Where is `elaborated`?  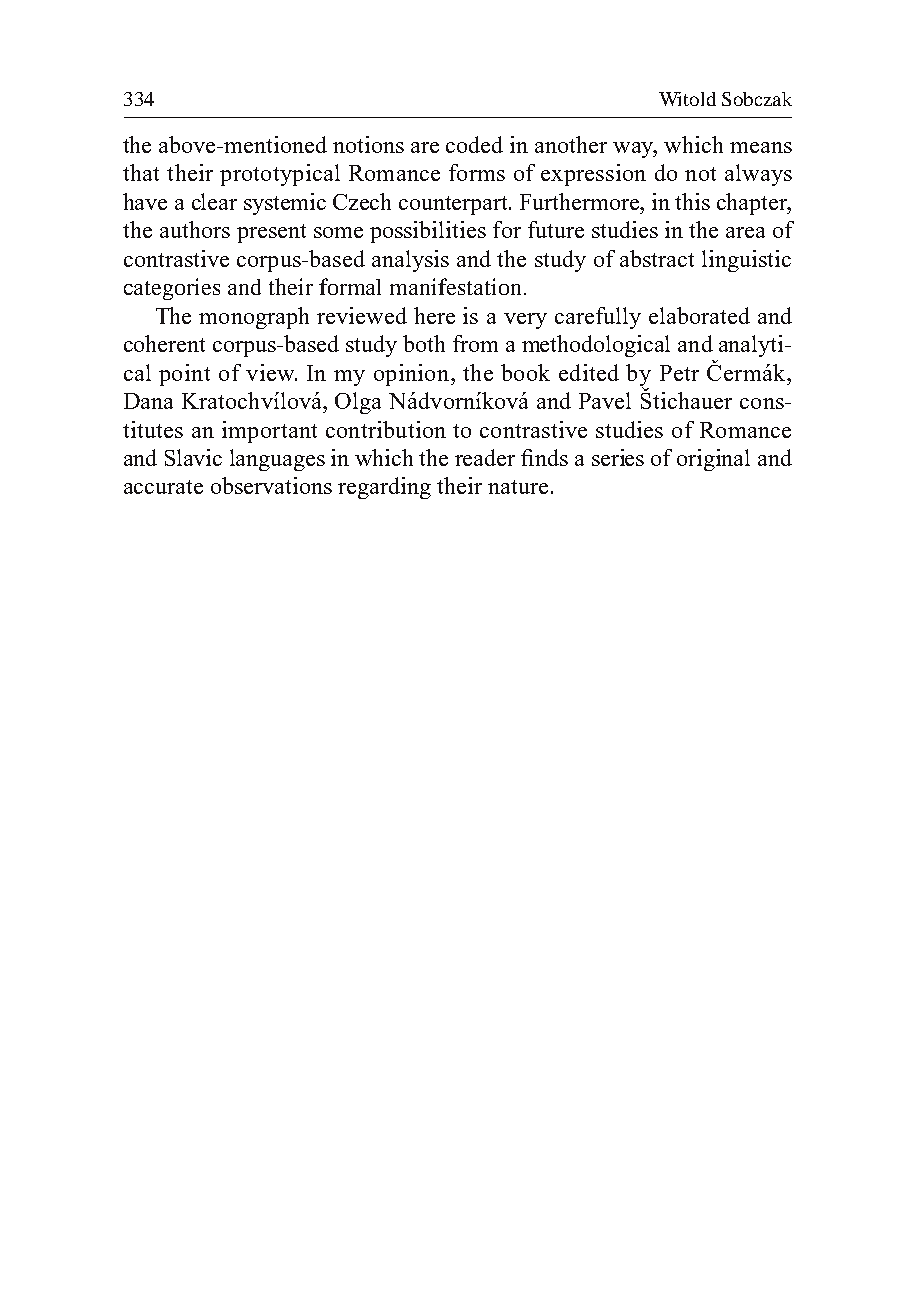 elaborated is located at coordinates (699, 315).
